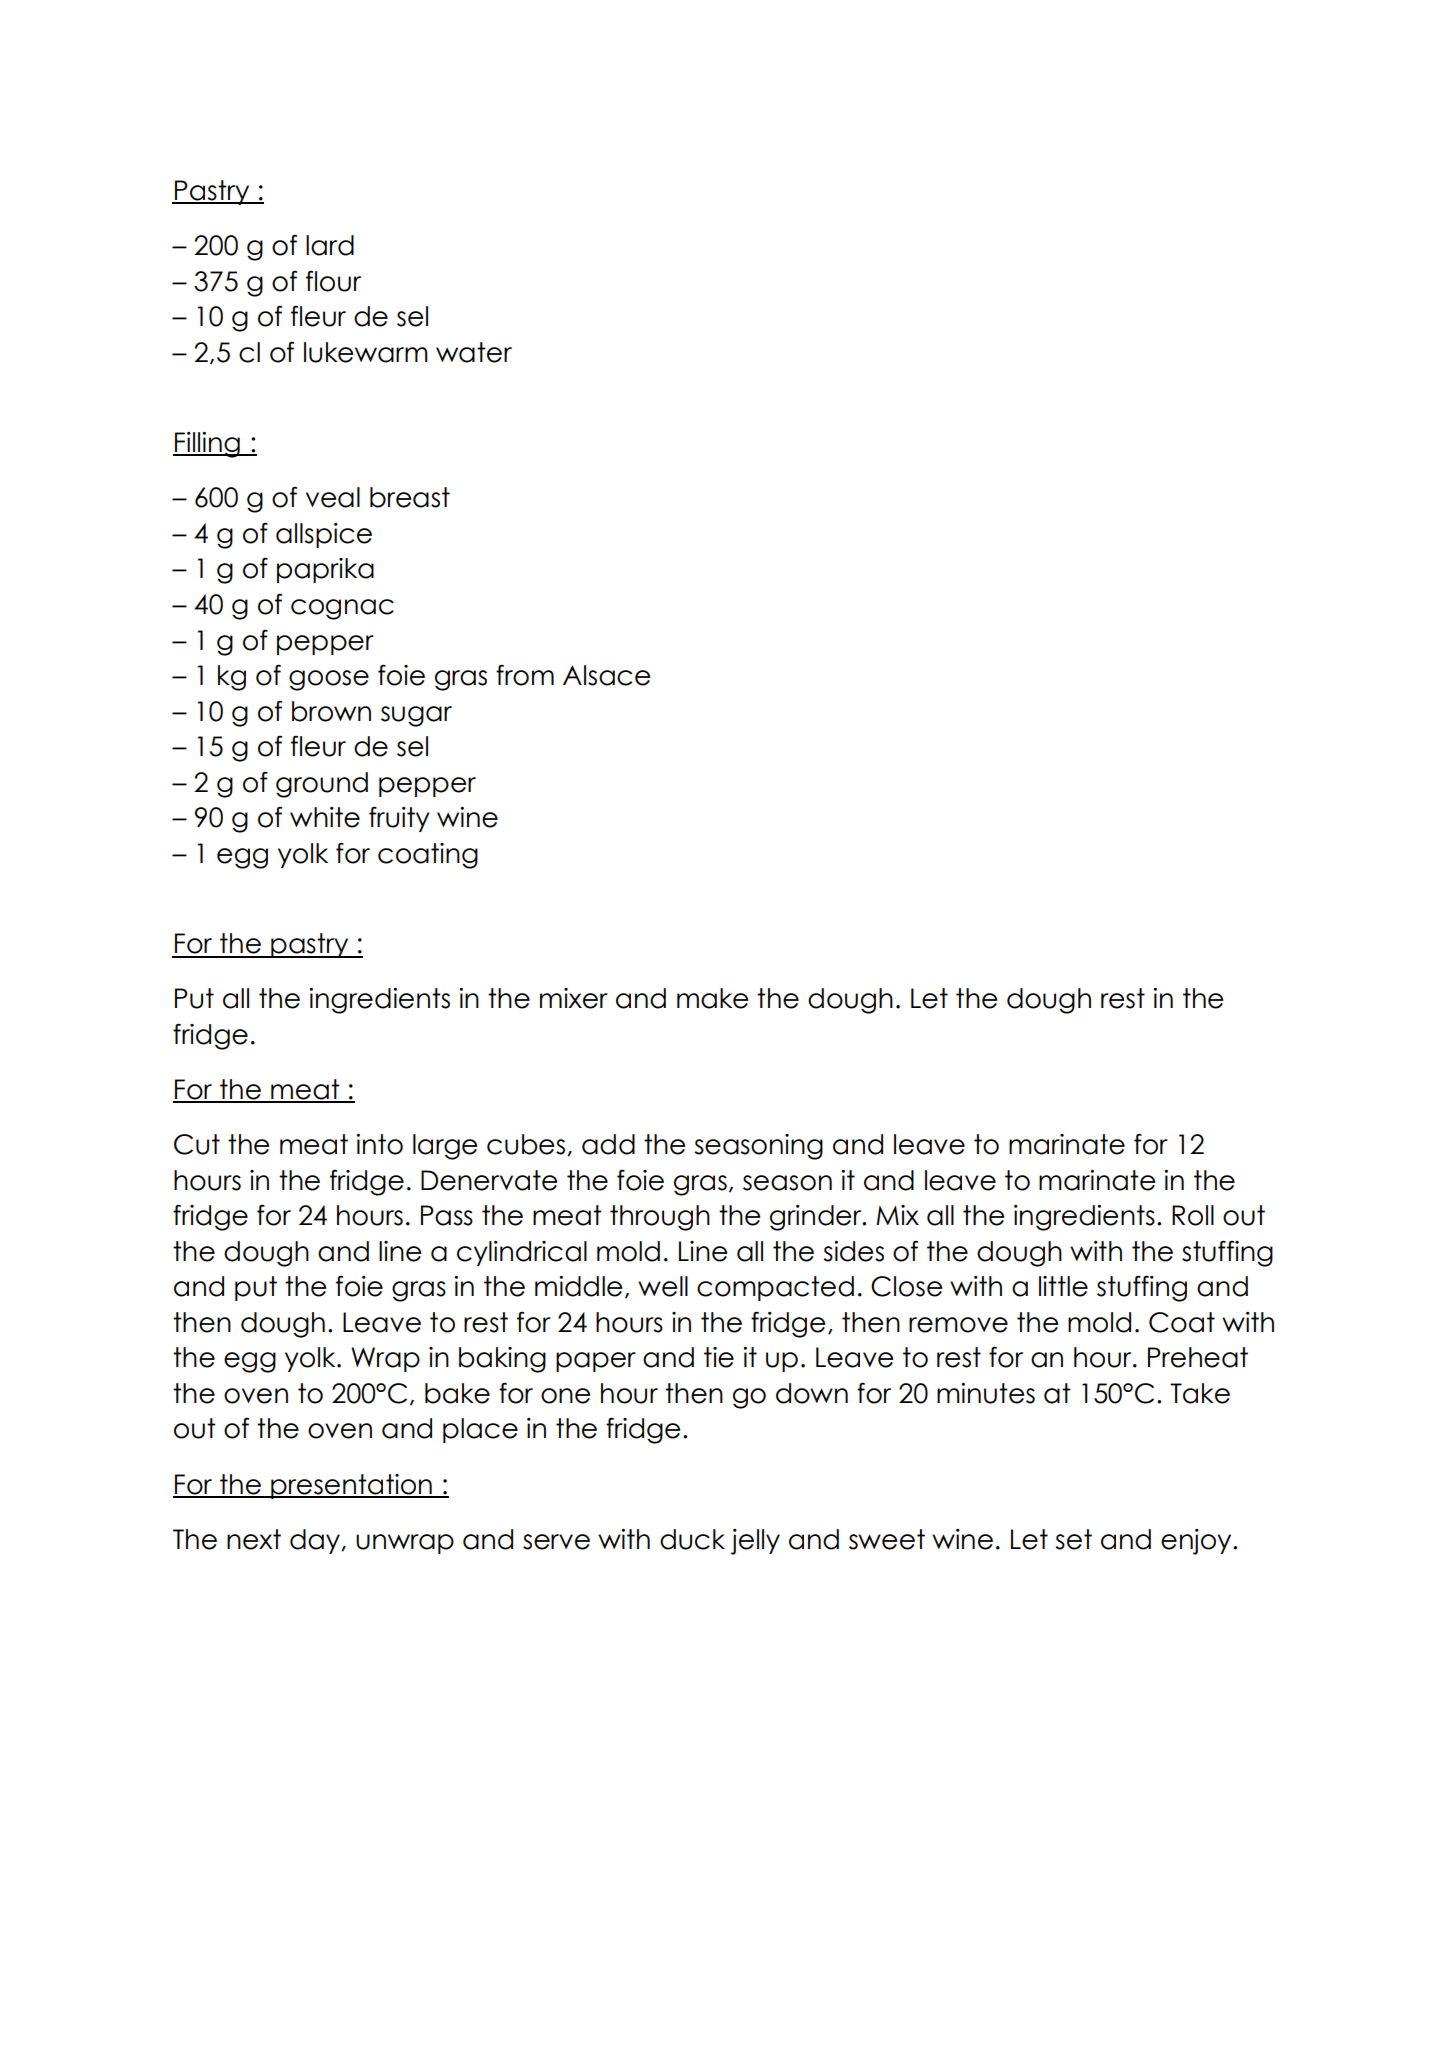 The width and height of the screenshot is (1453, 2056). Describe the element at coordinates (606, 675) in the screenshot. I see `Alsace` at that location.
